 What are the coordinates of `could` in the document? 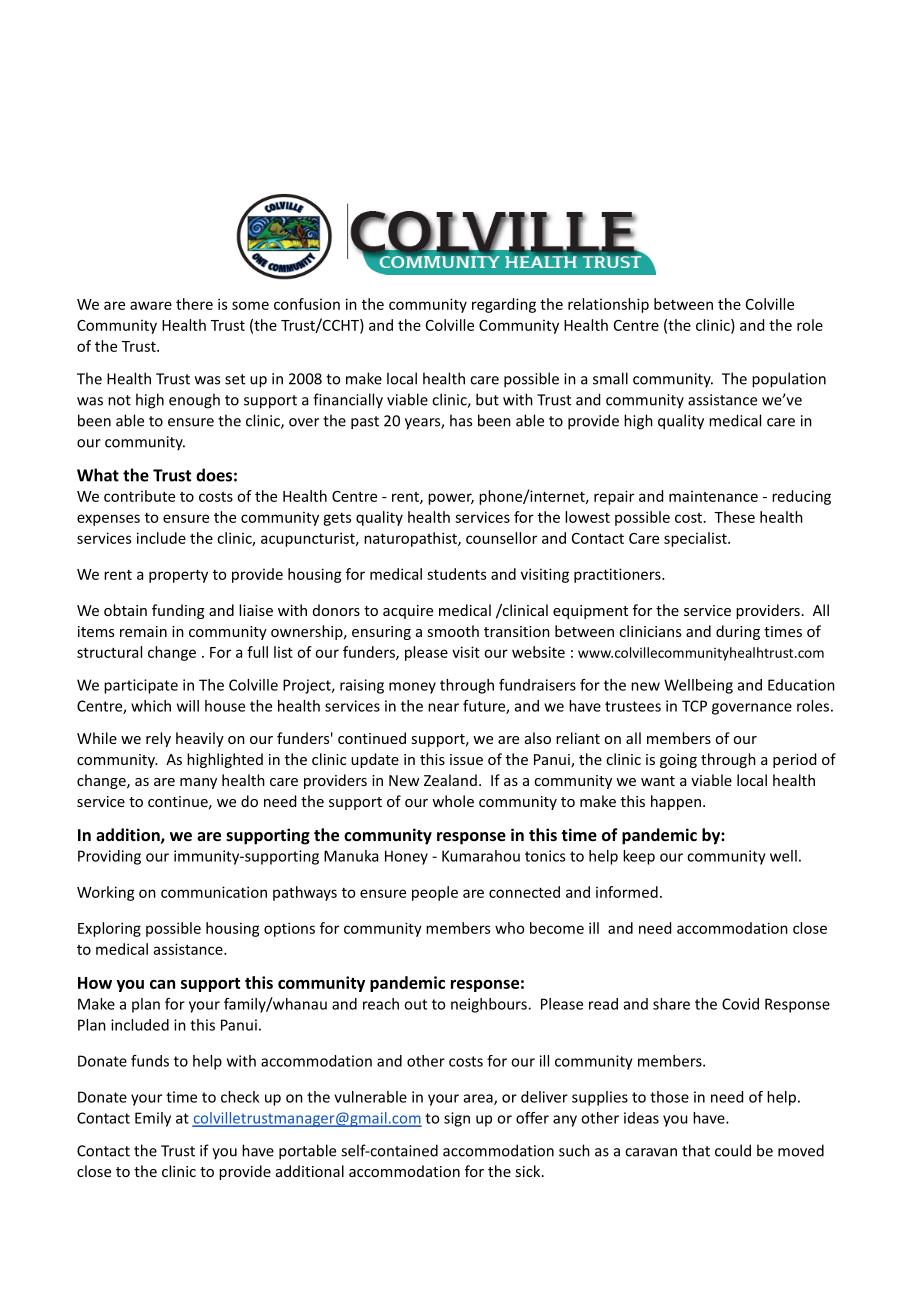 It's located at (733, 1150).
